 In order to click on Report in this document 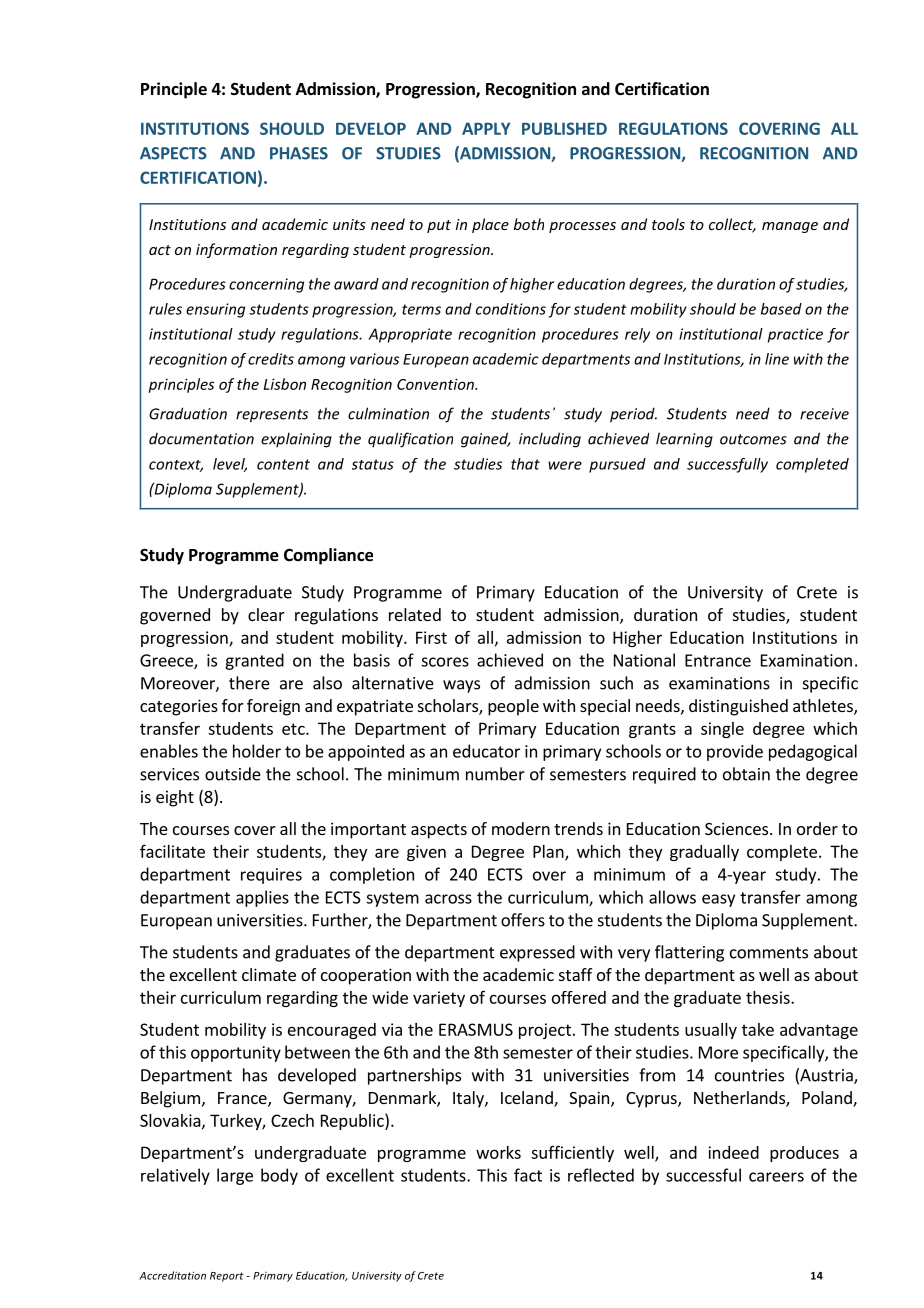, I will do `click(227, 1277)`.
